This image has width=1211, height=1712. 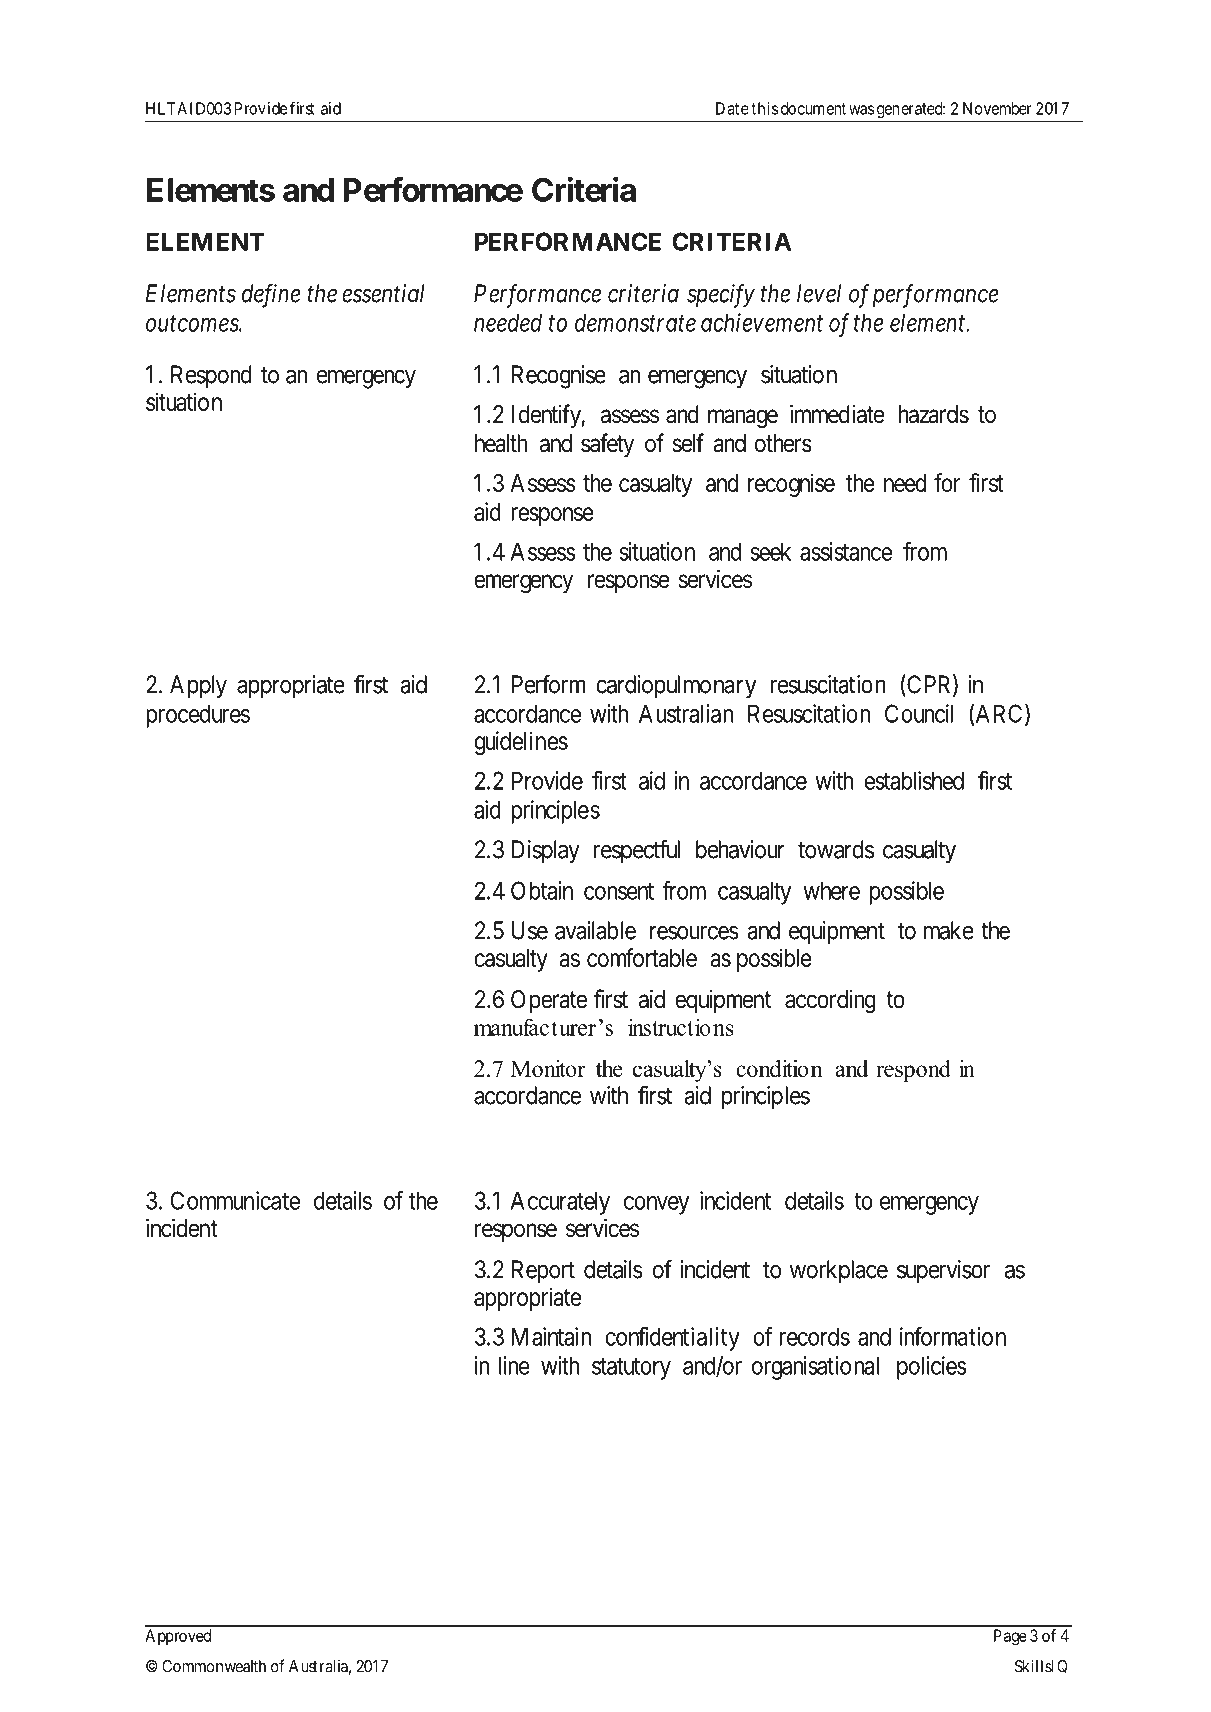 What do you see at coordinates (271, 295) in the image?
I see `define` at bounding box center [271, 295].
